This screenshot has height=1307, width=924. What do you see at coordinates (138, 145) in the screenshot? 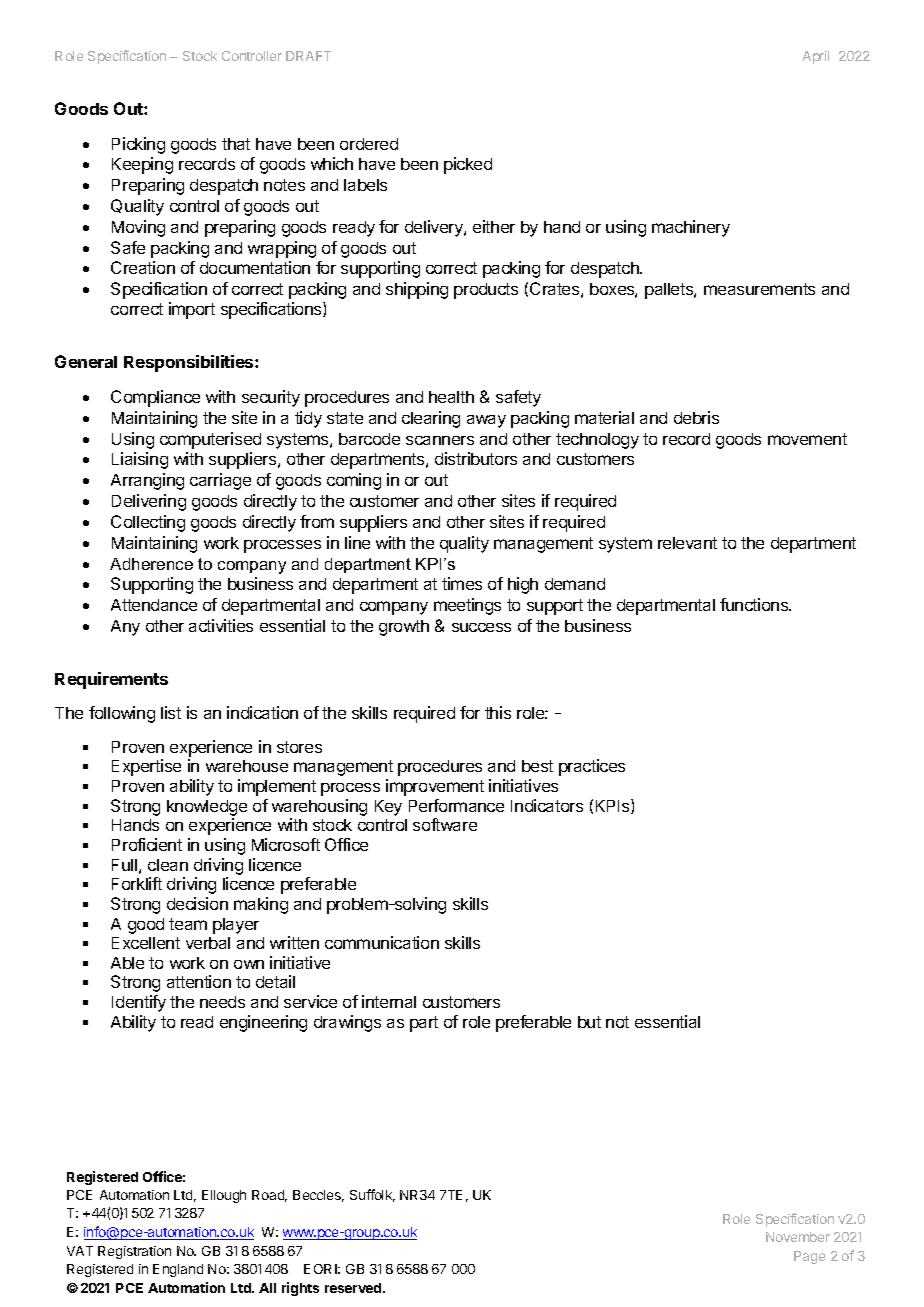
I see `Picking` at bounding box center [138, 145].
